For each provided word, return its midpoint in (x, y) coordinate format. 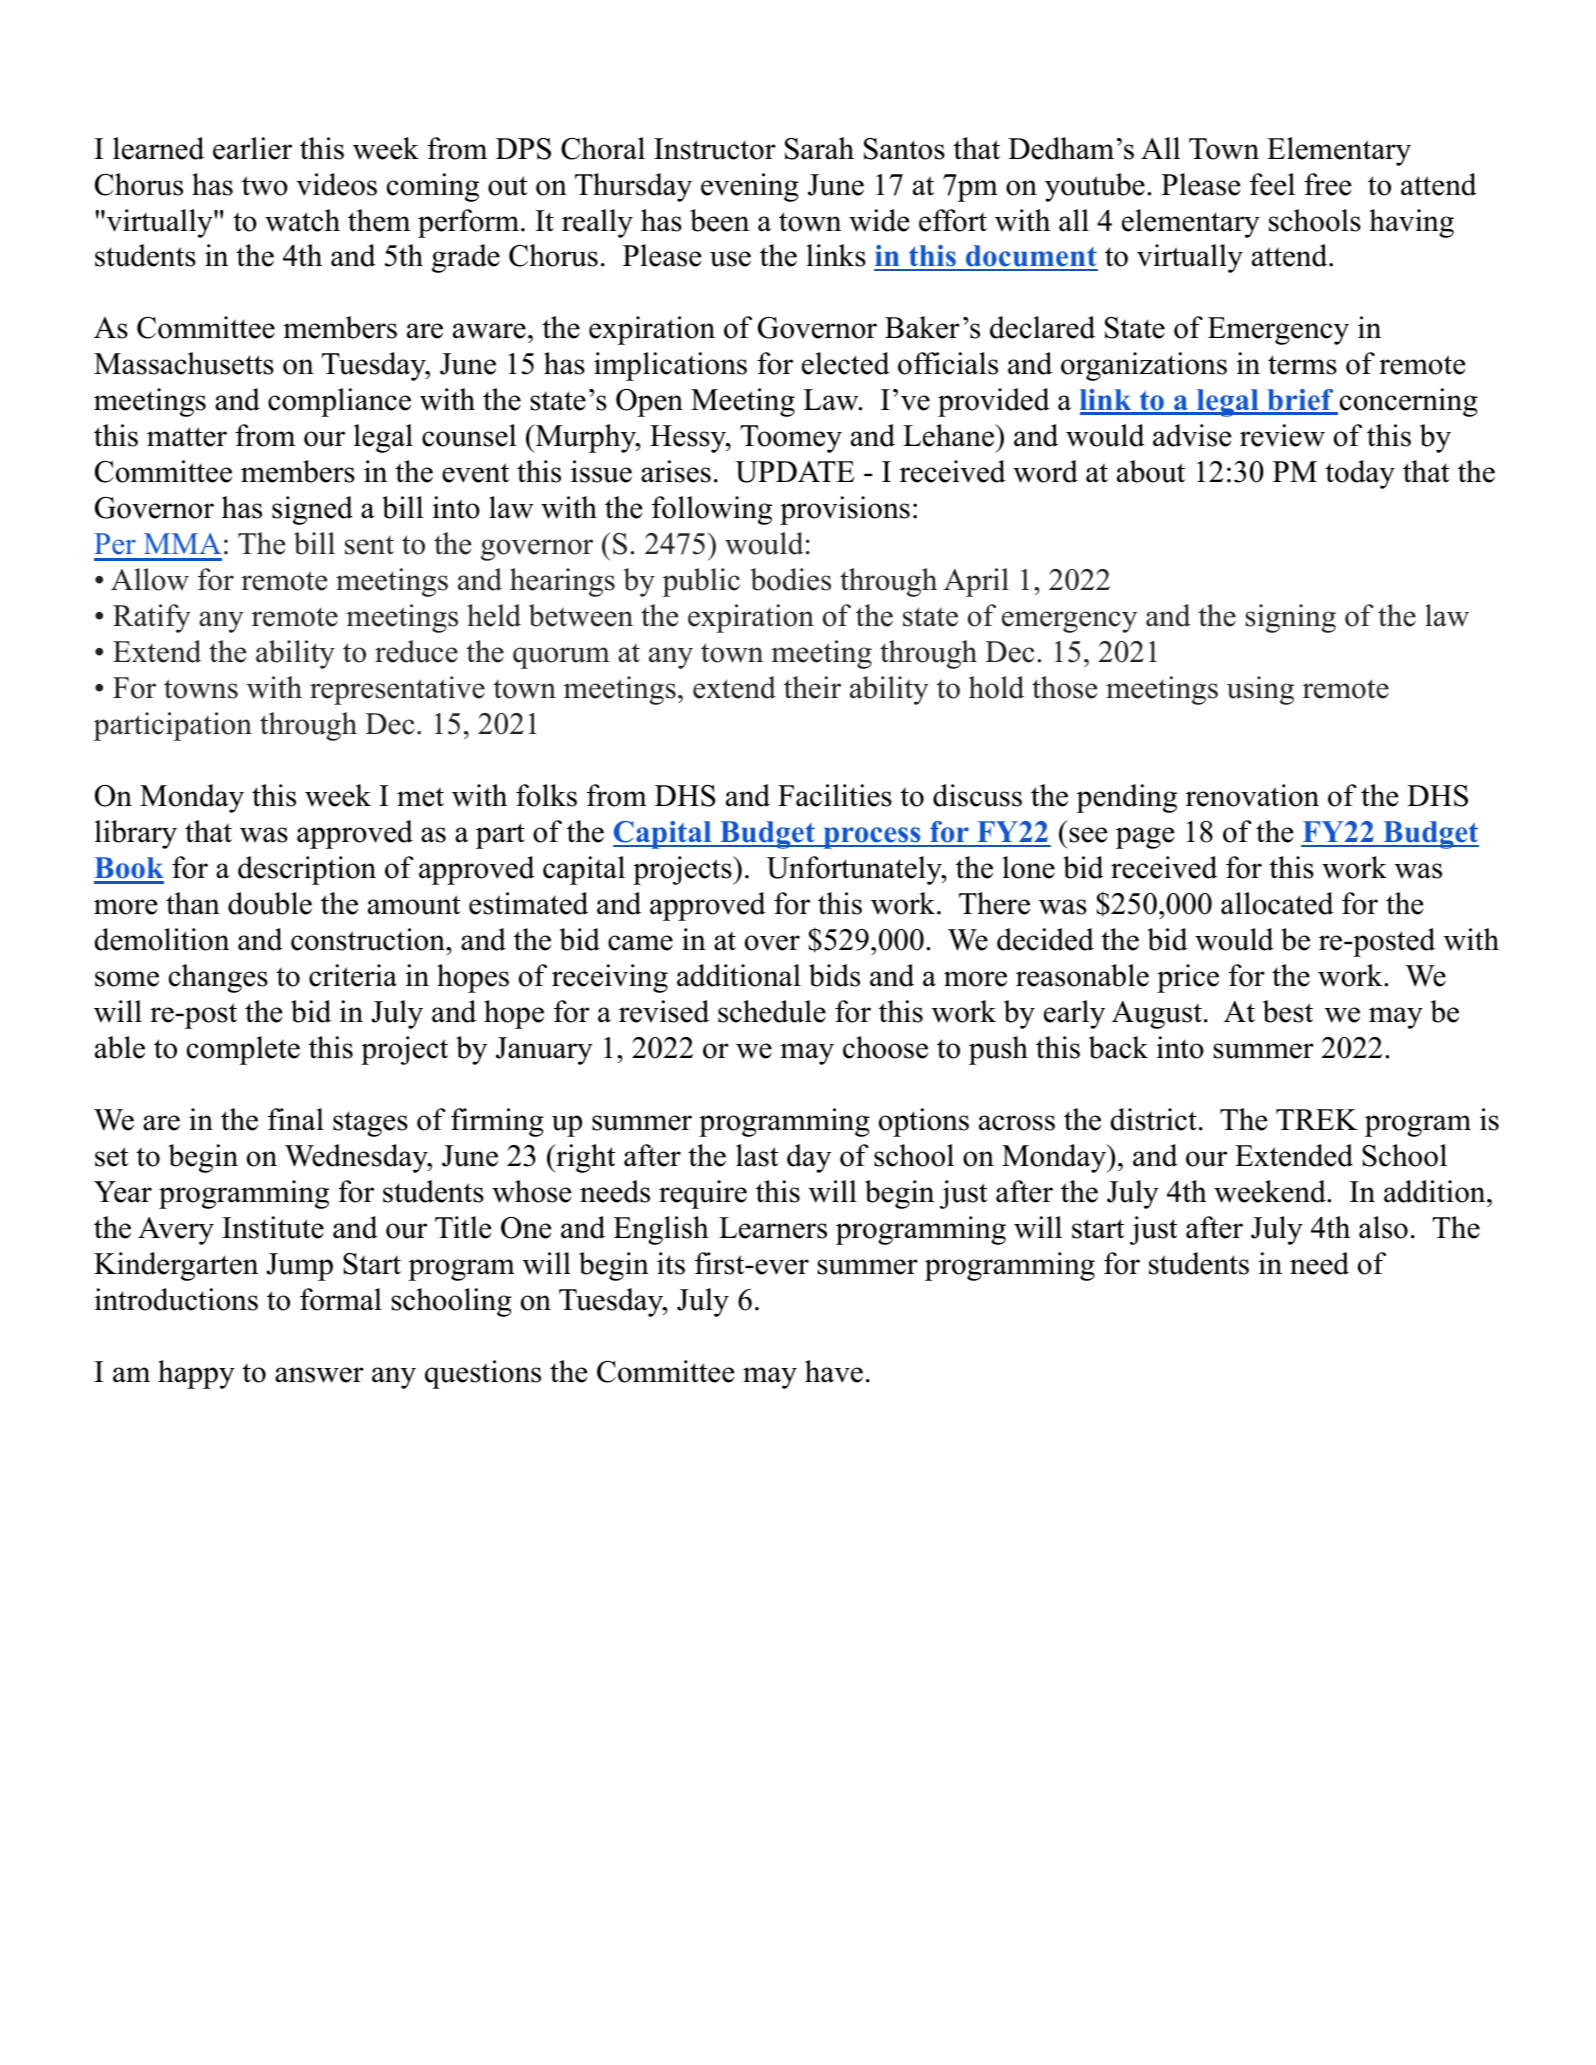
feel (1272, 184)
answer (319, 1375)
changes (218, 978)
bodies (790, 579)
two (265, 186)
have (834, 1371)
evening (750, 187)
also (1383, 1227)
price (1188, 978)
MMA (182, 543)
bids (834, 975)
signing (1291, 618)
